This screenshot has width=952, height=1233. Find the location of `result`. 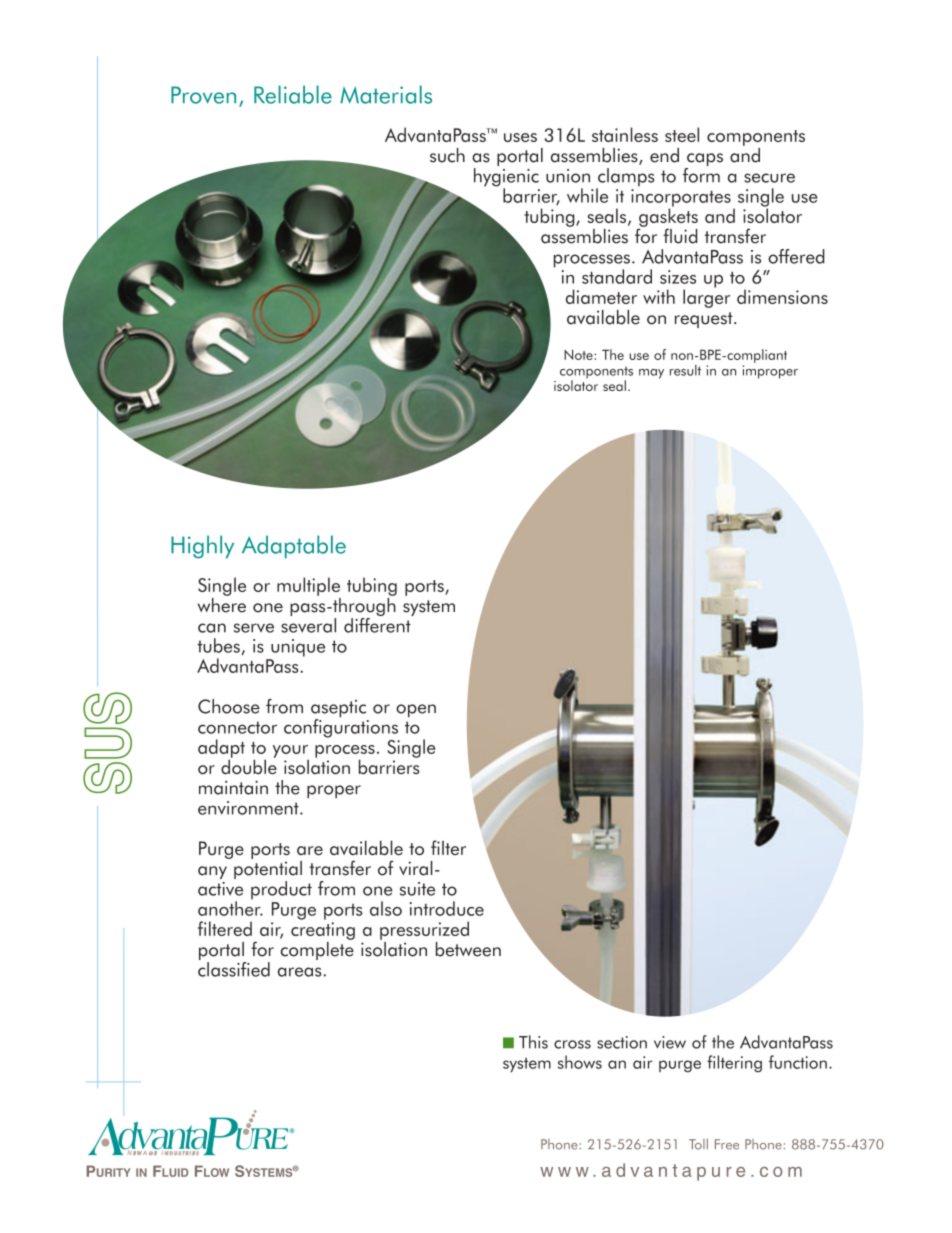

result is located at coordinates (685, 370).
